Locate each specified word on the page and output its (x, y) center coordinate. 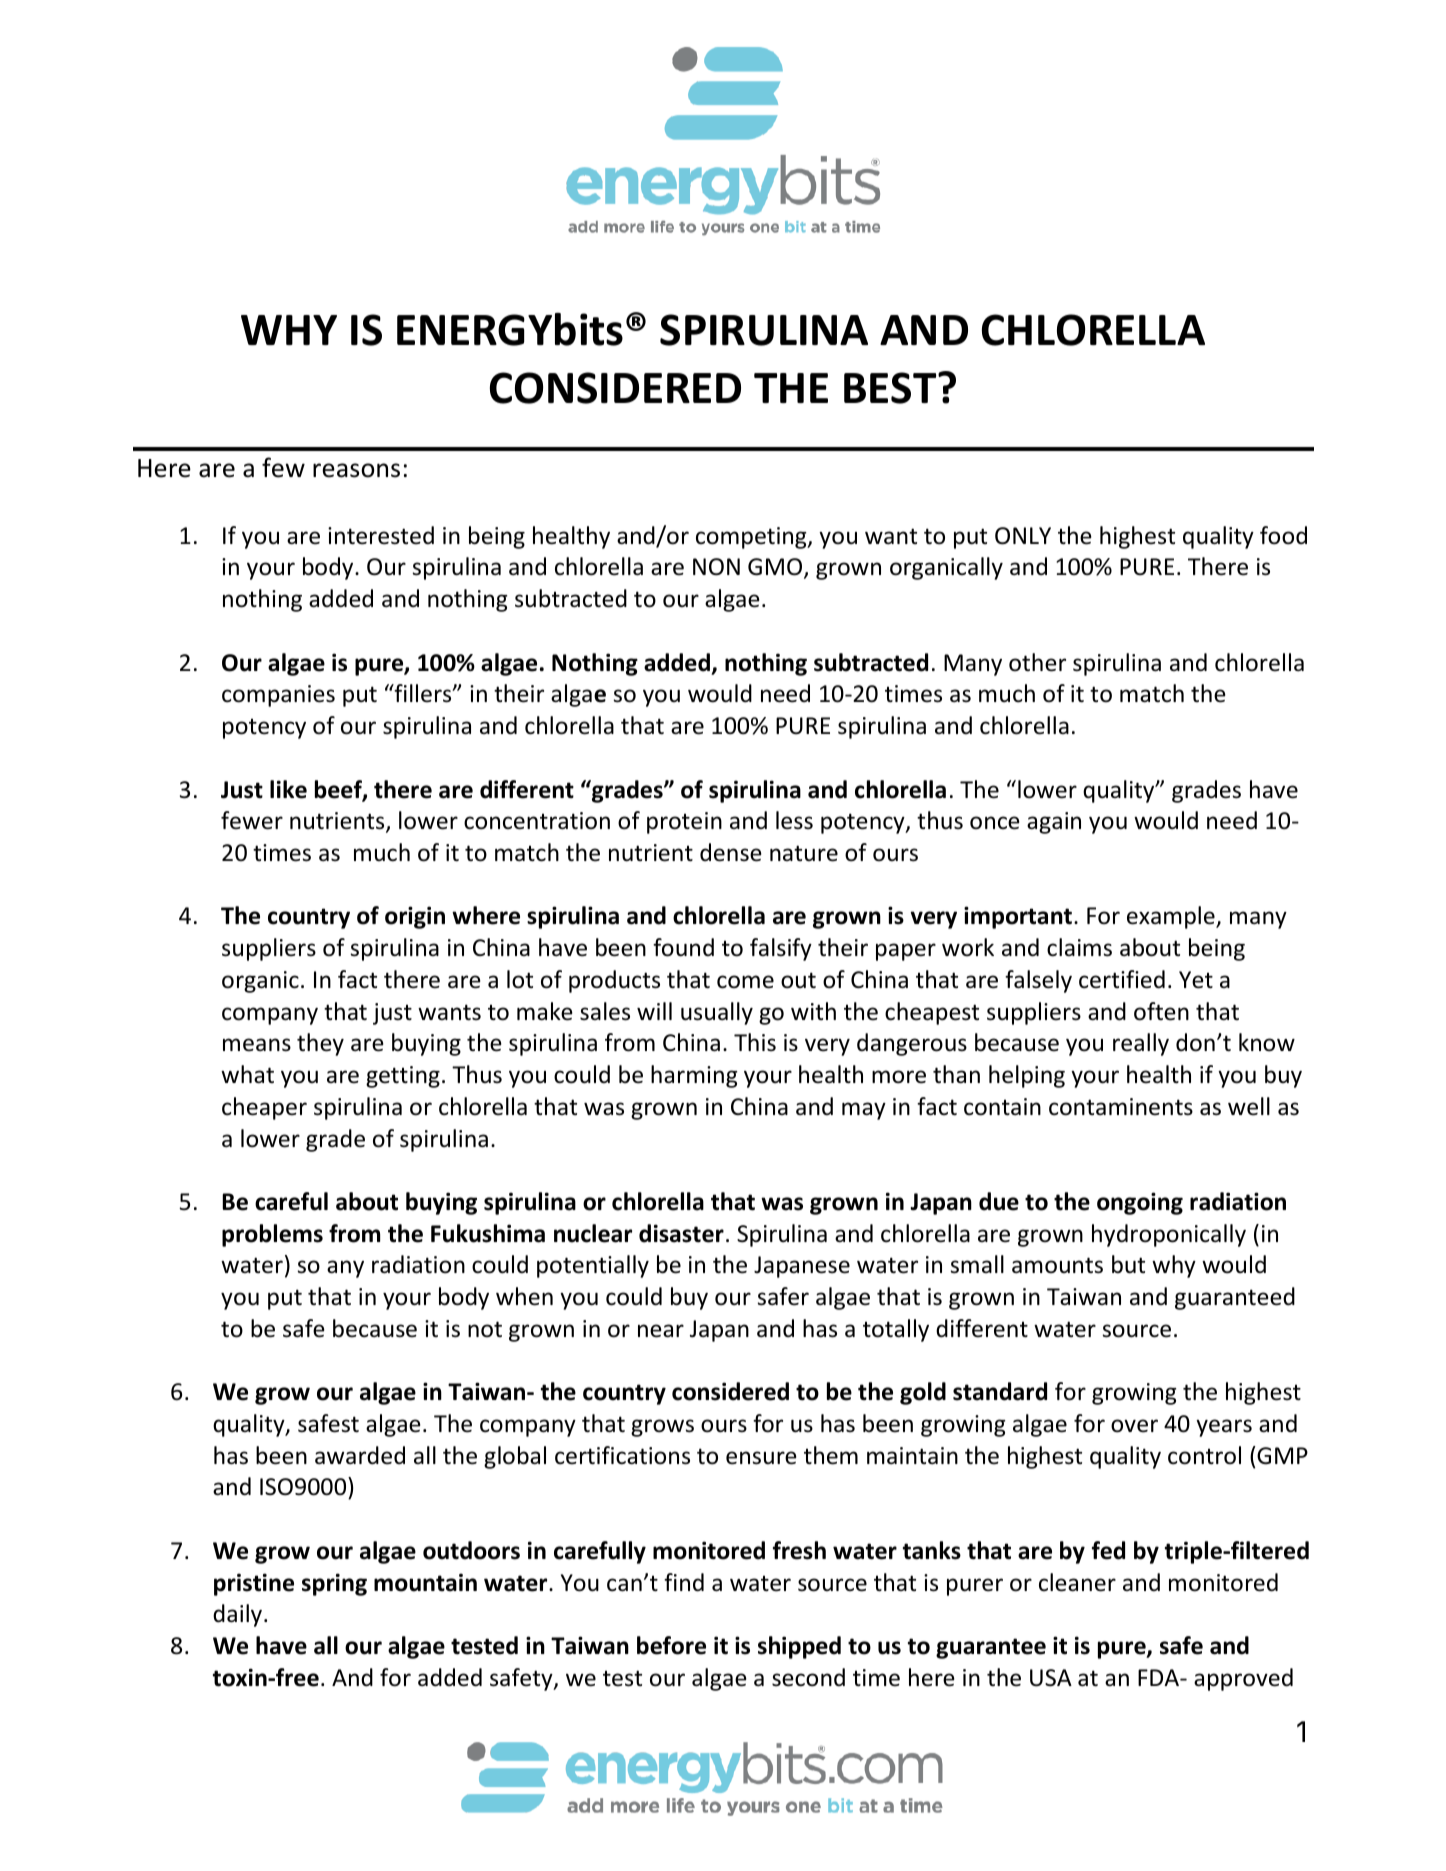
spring (334, 1584)
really (1141, 1044)
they (320, 1044)
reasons (356, 470)
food (1283, 535)
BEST (891, 388)
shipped (799, 1647)
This (755, 1042)
